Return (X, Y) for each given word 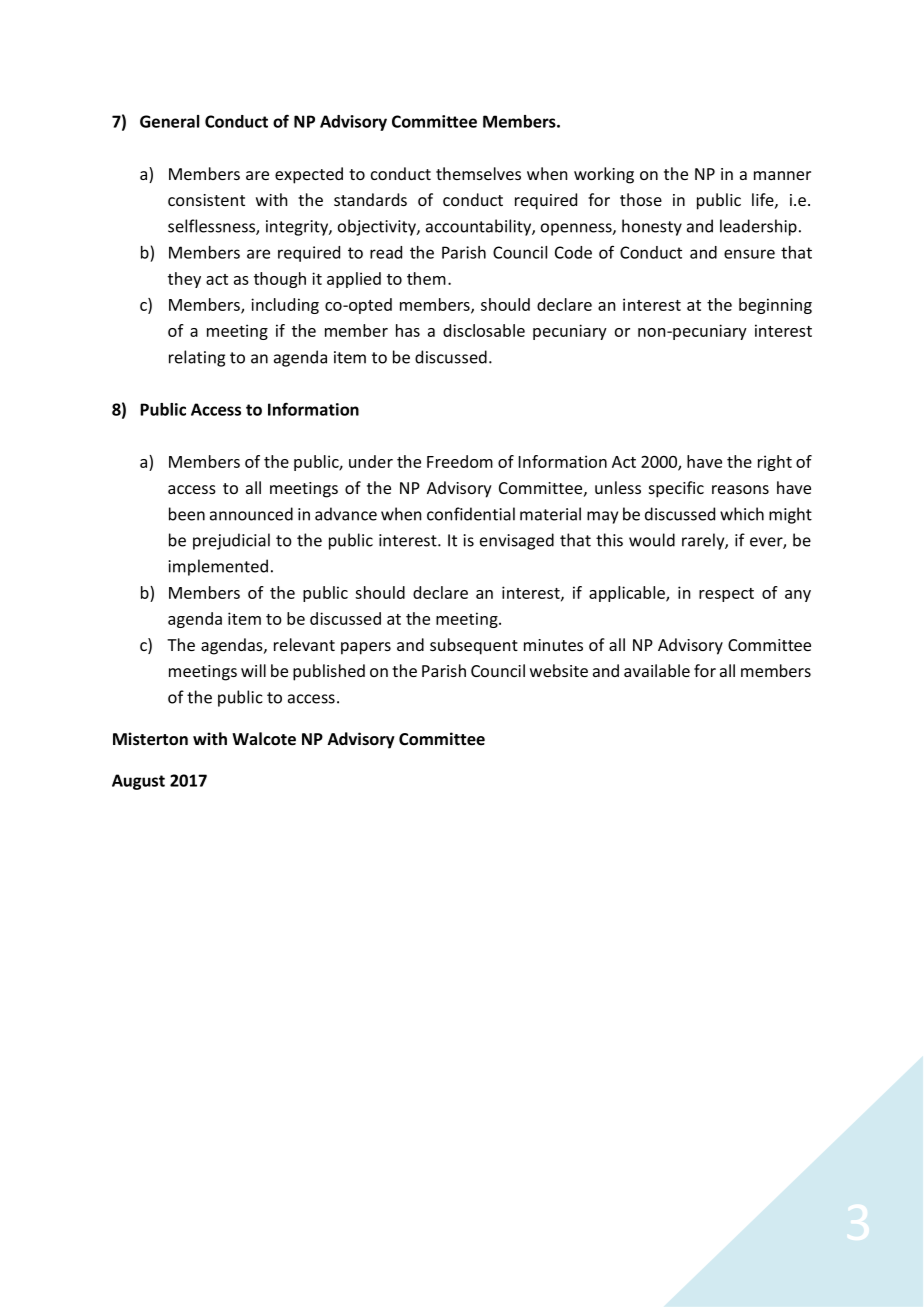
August (138, 782)
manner (782, 175)
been (187, 514)
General (169, 121)
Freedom (460, 461)
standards (370, 199)
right (775, 463)
